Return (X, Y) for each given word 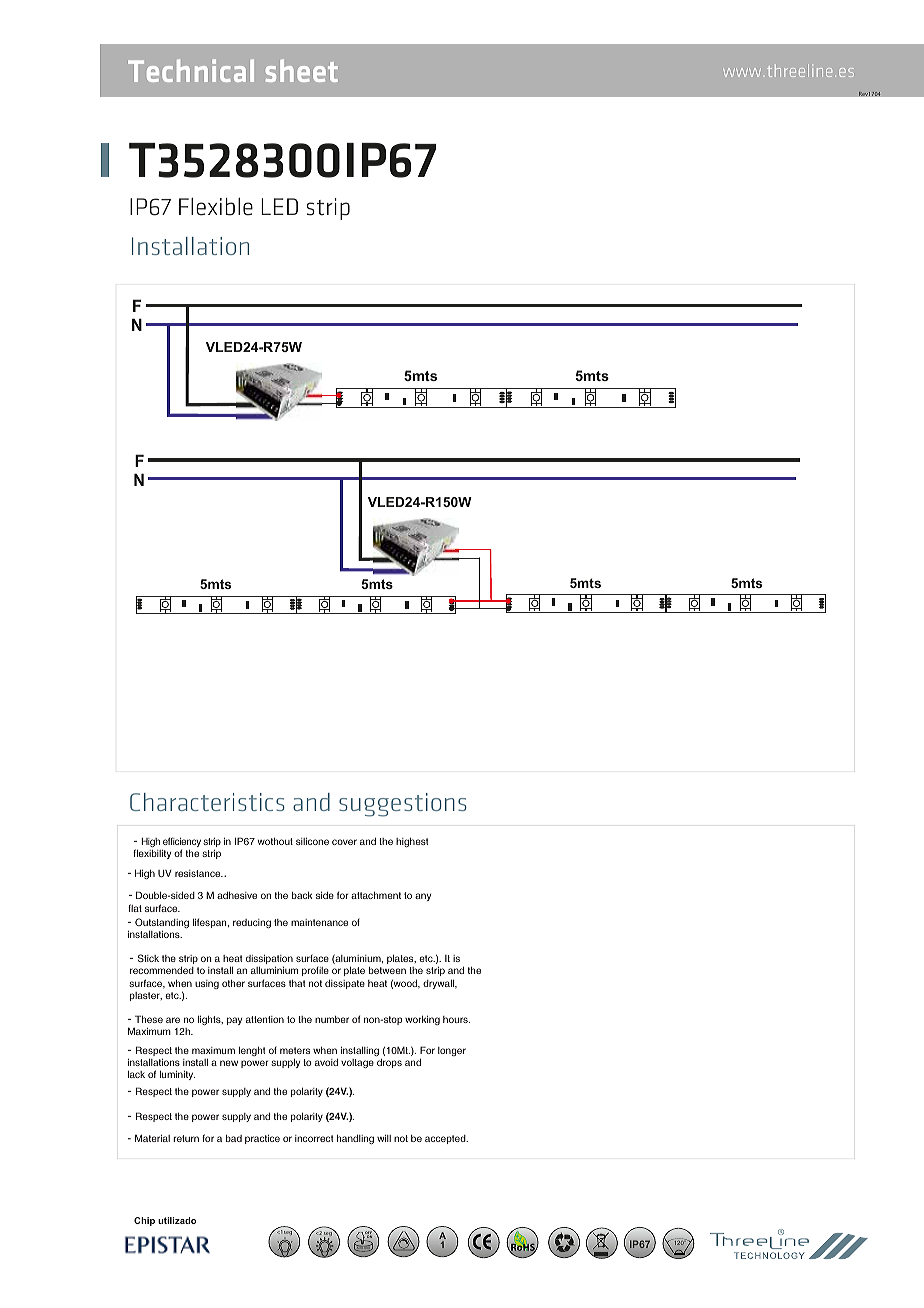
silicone (312, 841)
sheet (302, 70)
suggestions (403, 805)
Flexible (216, 207)
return (186, 1138)
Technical (191, 70)
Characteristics (207, 802)
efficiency (182, 843)
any (423, 897)
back (302, 895)
